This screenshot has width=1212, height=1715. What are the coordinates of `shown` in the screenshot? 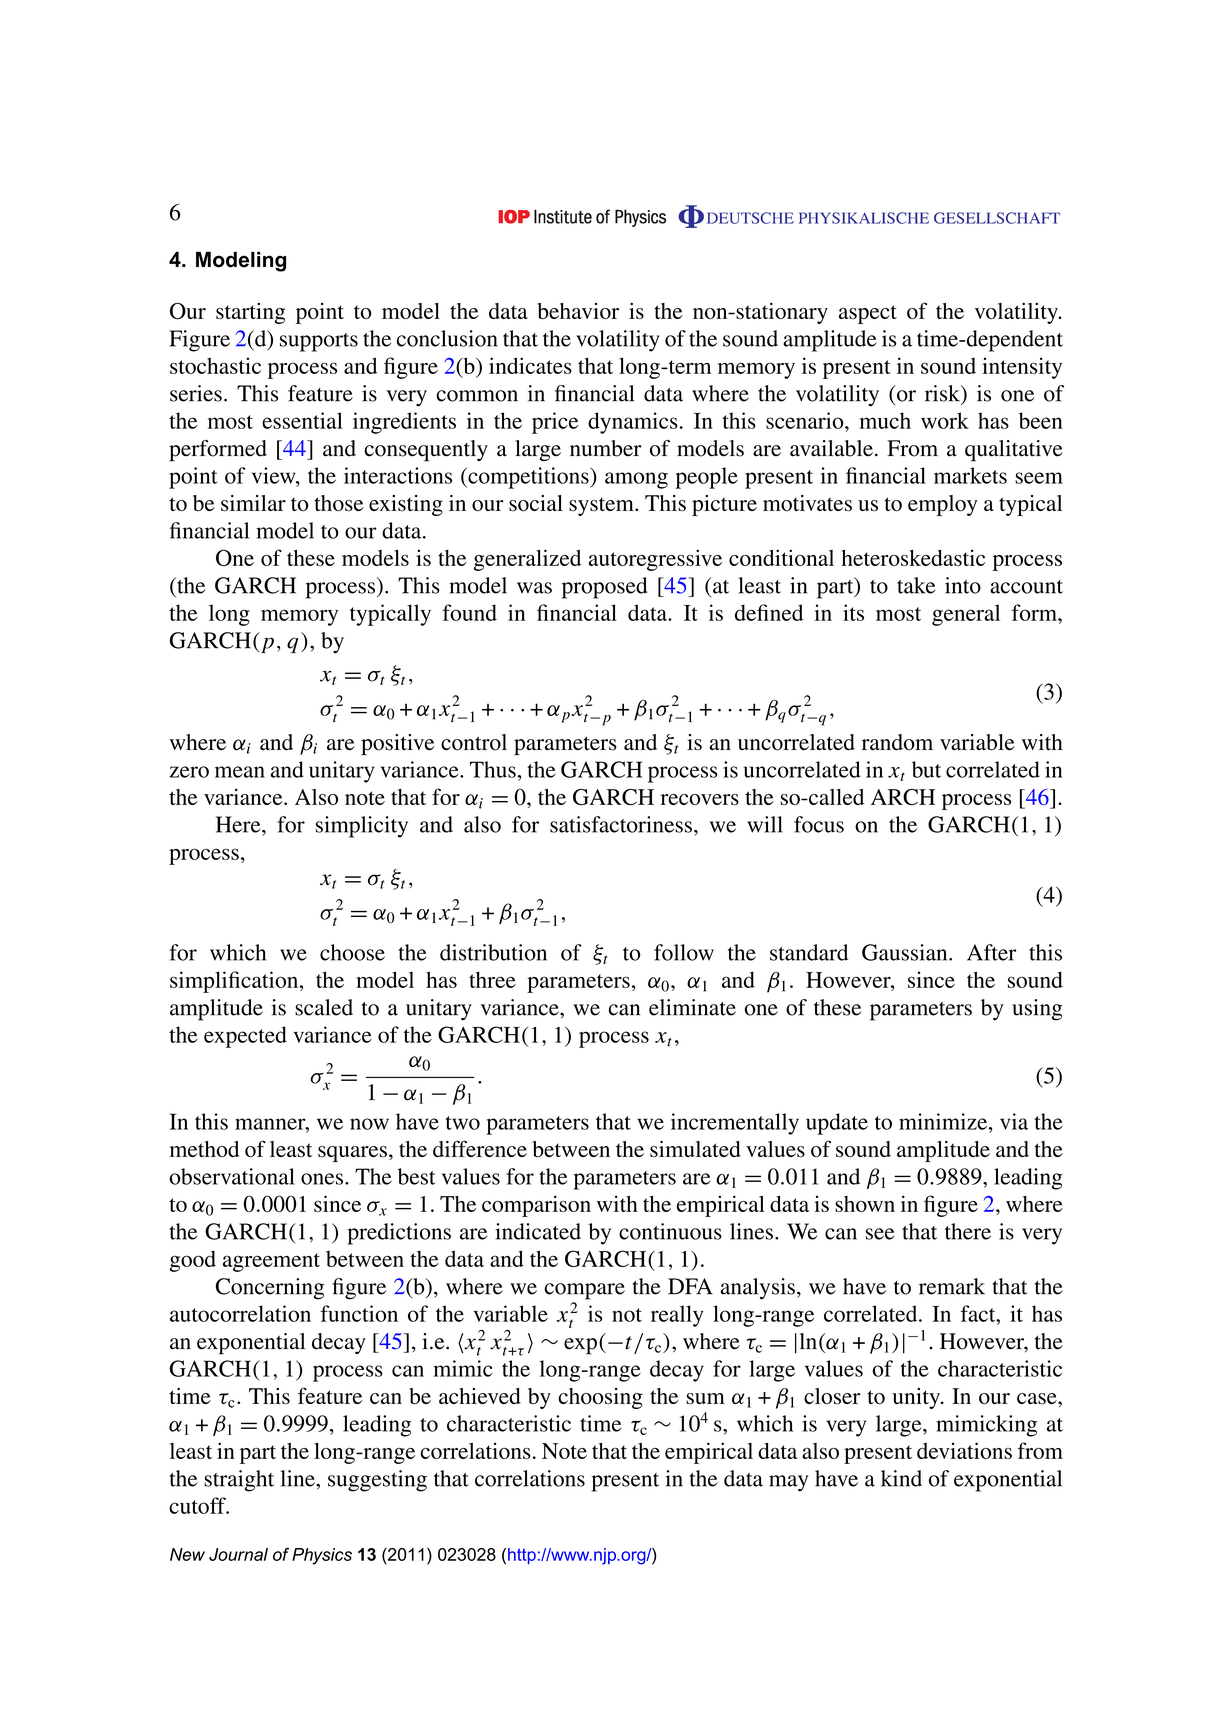 It's located at (865, 1204).
